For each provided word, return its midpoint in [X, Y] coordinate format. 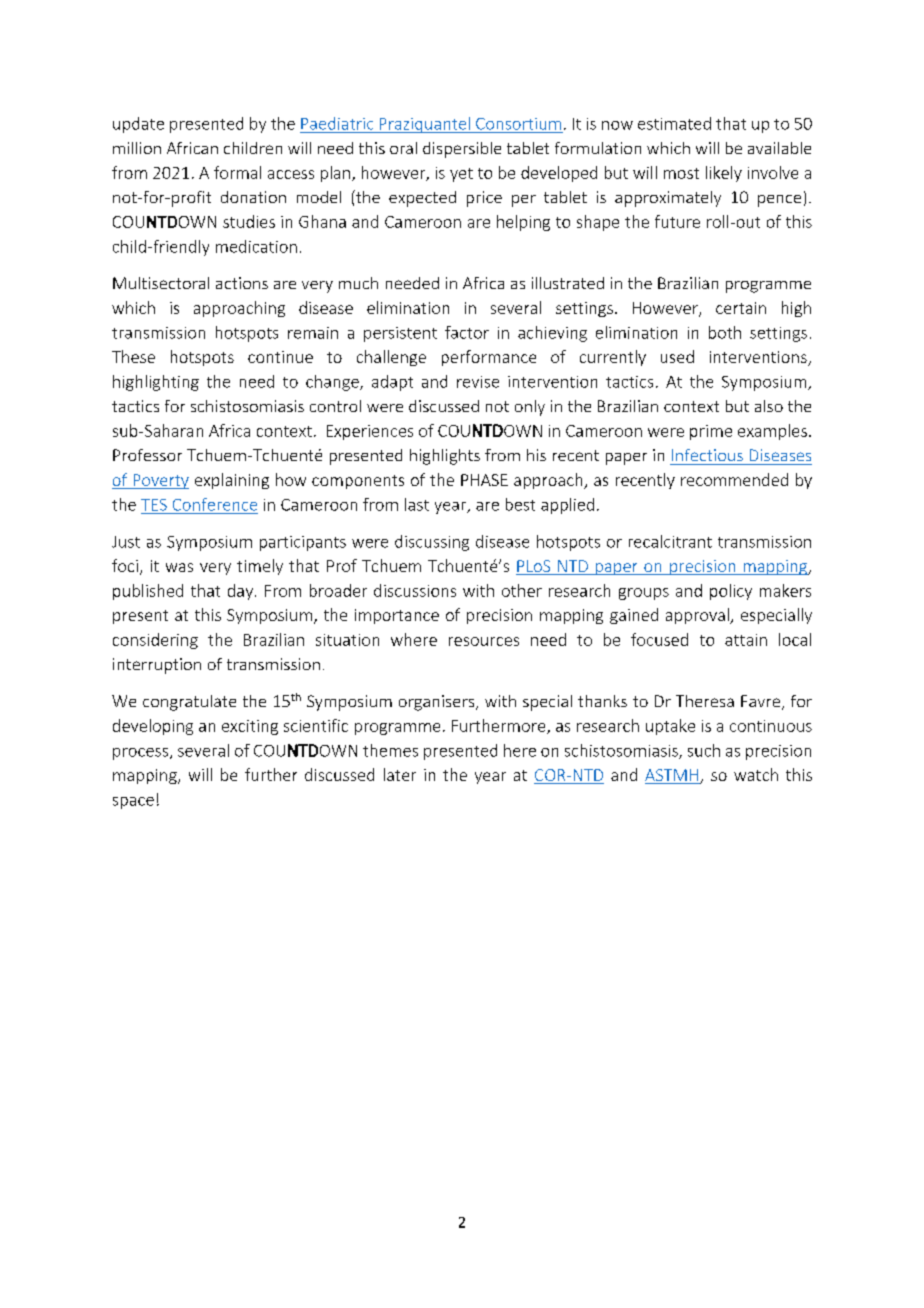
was [179, 567]
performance [489, 358]
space [133, 803]
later [400, 774]
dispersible [462, 150]
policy [731, 592]
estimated [674, 123]
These [133, 356]
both [725, 332]
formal [237, 172]
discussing [432, 543]
